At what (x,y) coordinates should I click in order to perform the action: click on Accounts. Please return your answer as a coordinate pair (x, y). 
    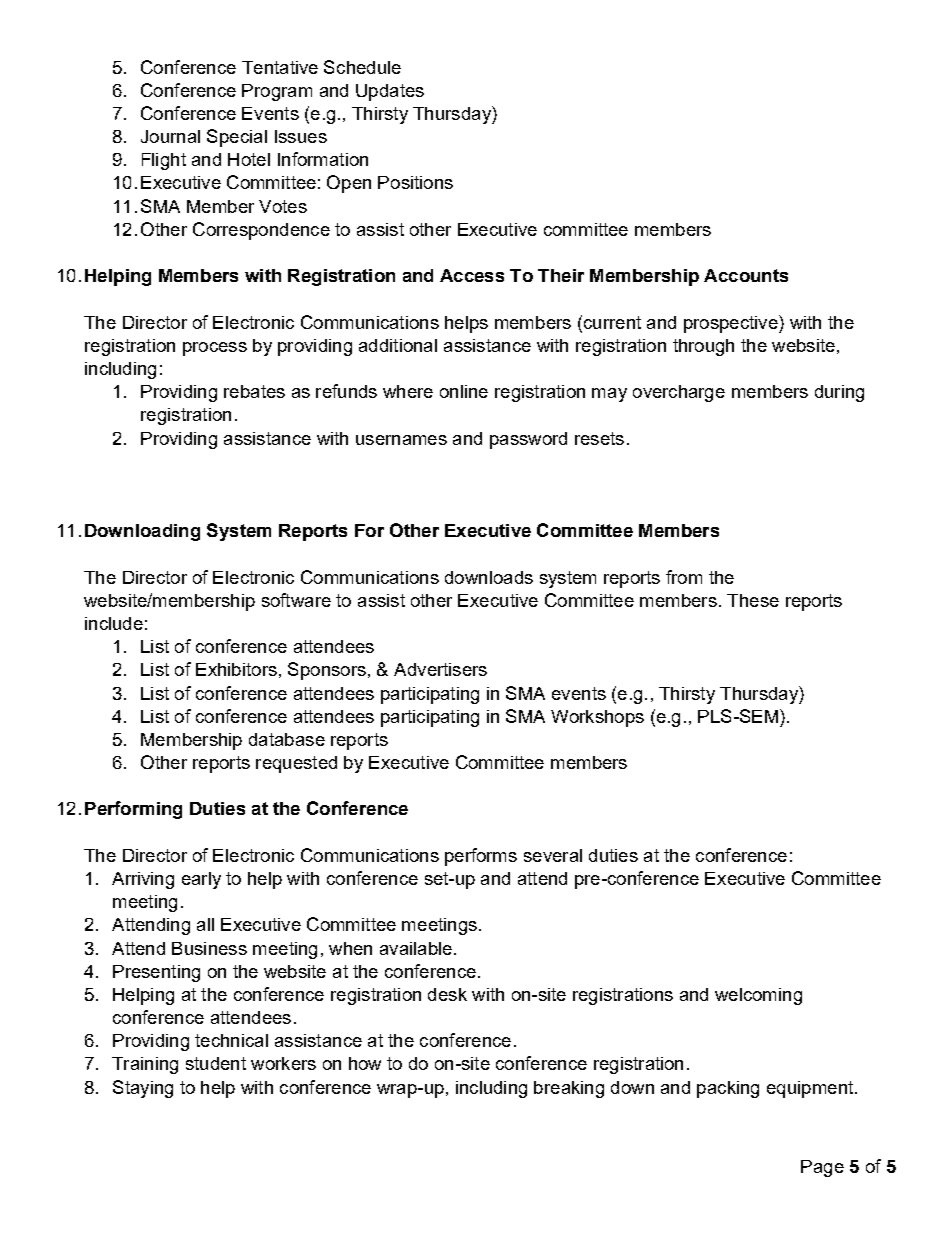
    Looking at the image, I should click on (746, 275).
